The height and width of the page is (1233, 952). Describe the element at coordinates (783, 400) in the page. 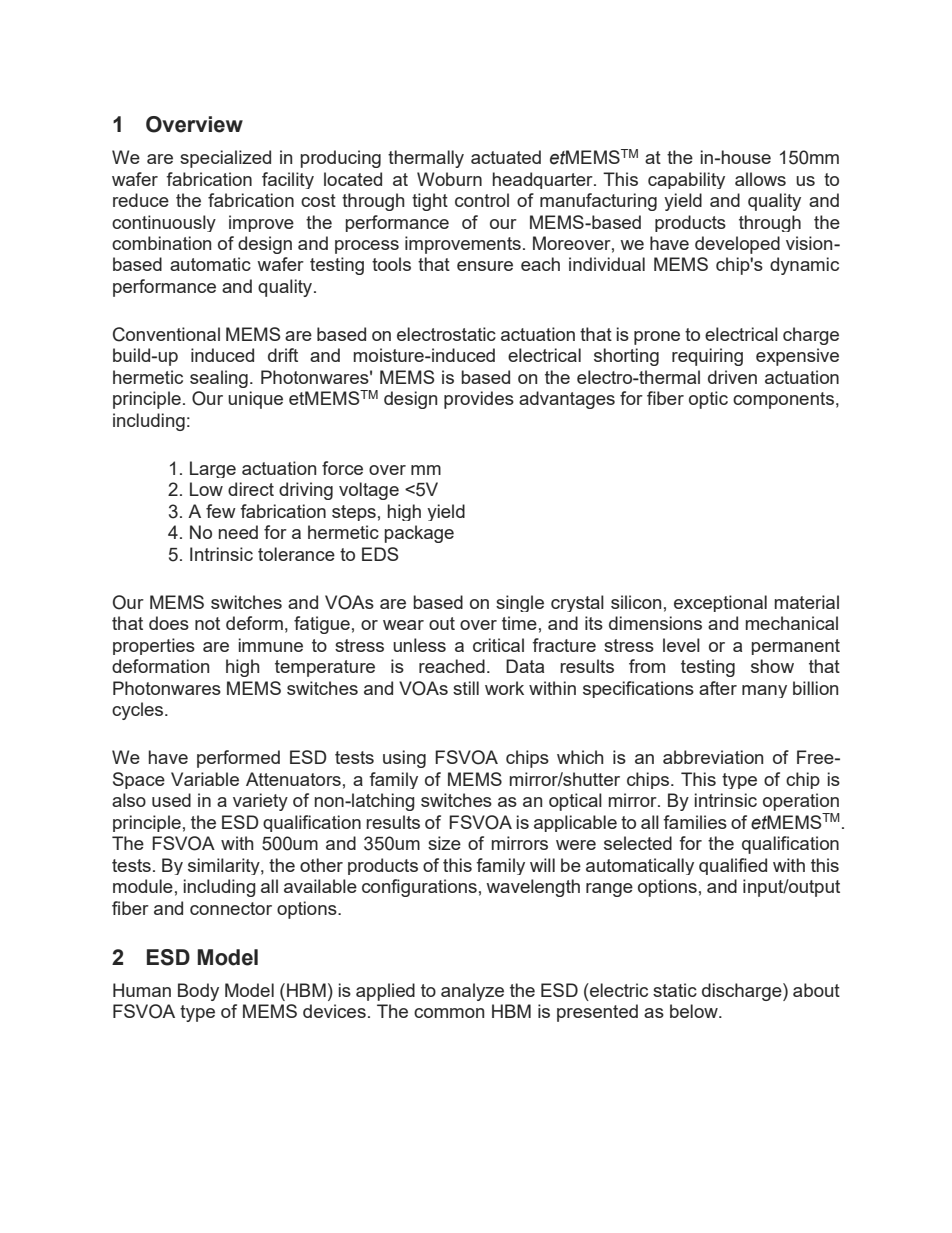

I see `components` at that location.
